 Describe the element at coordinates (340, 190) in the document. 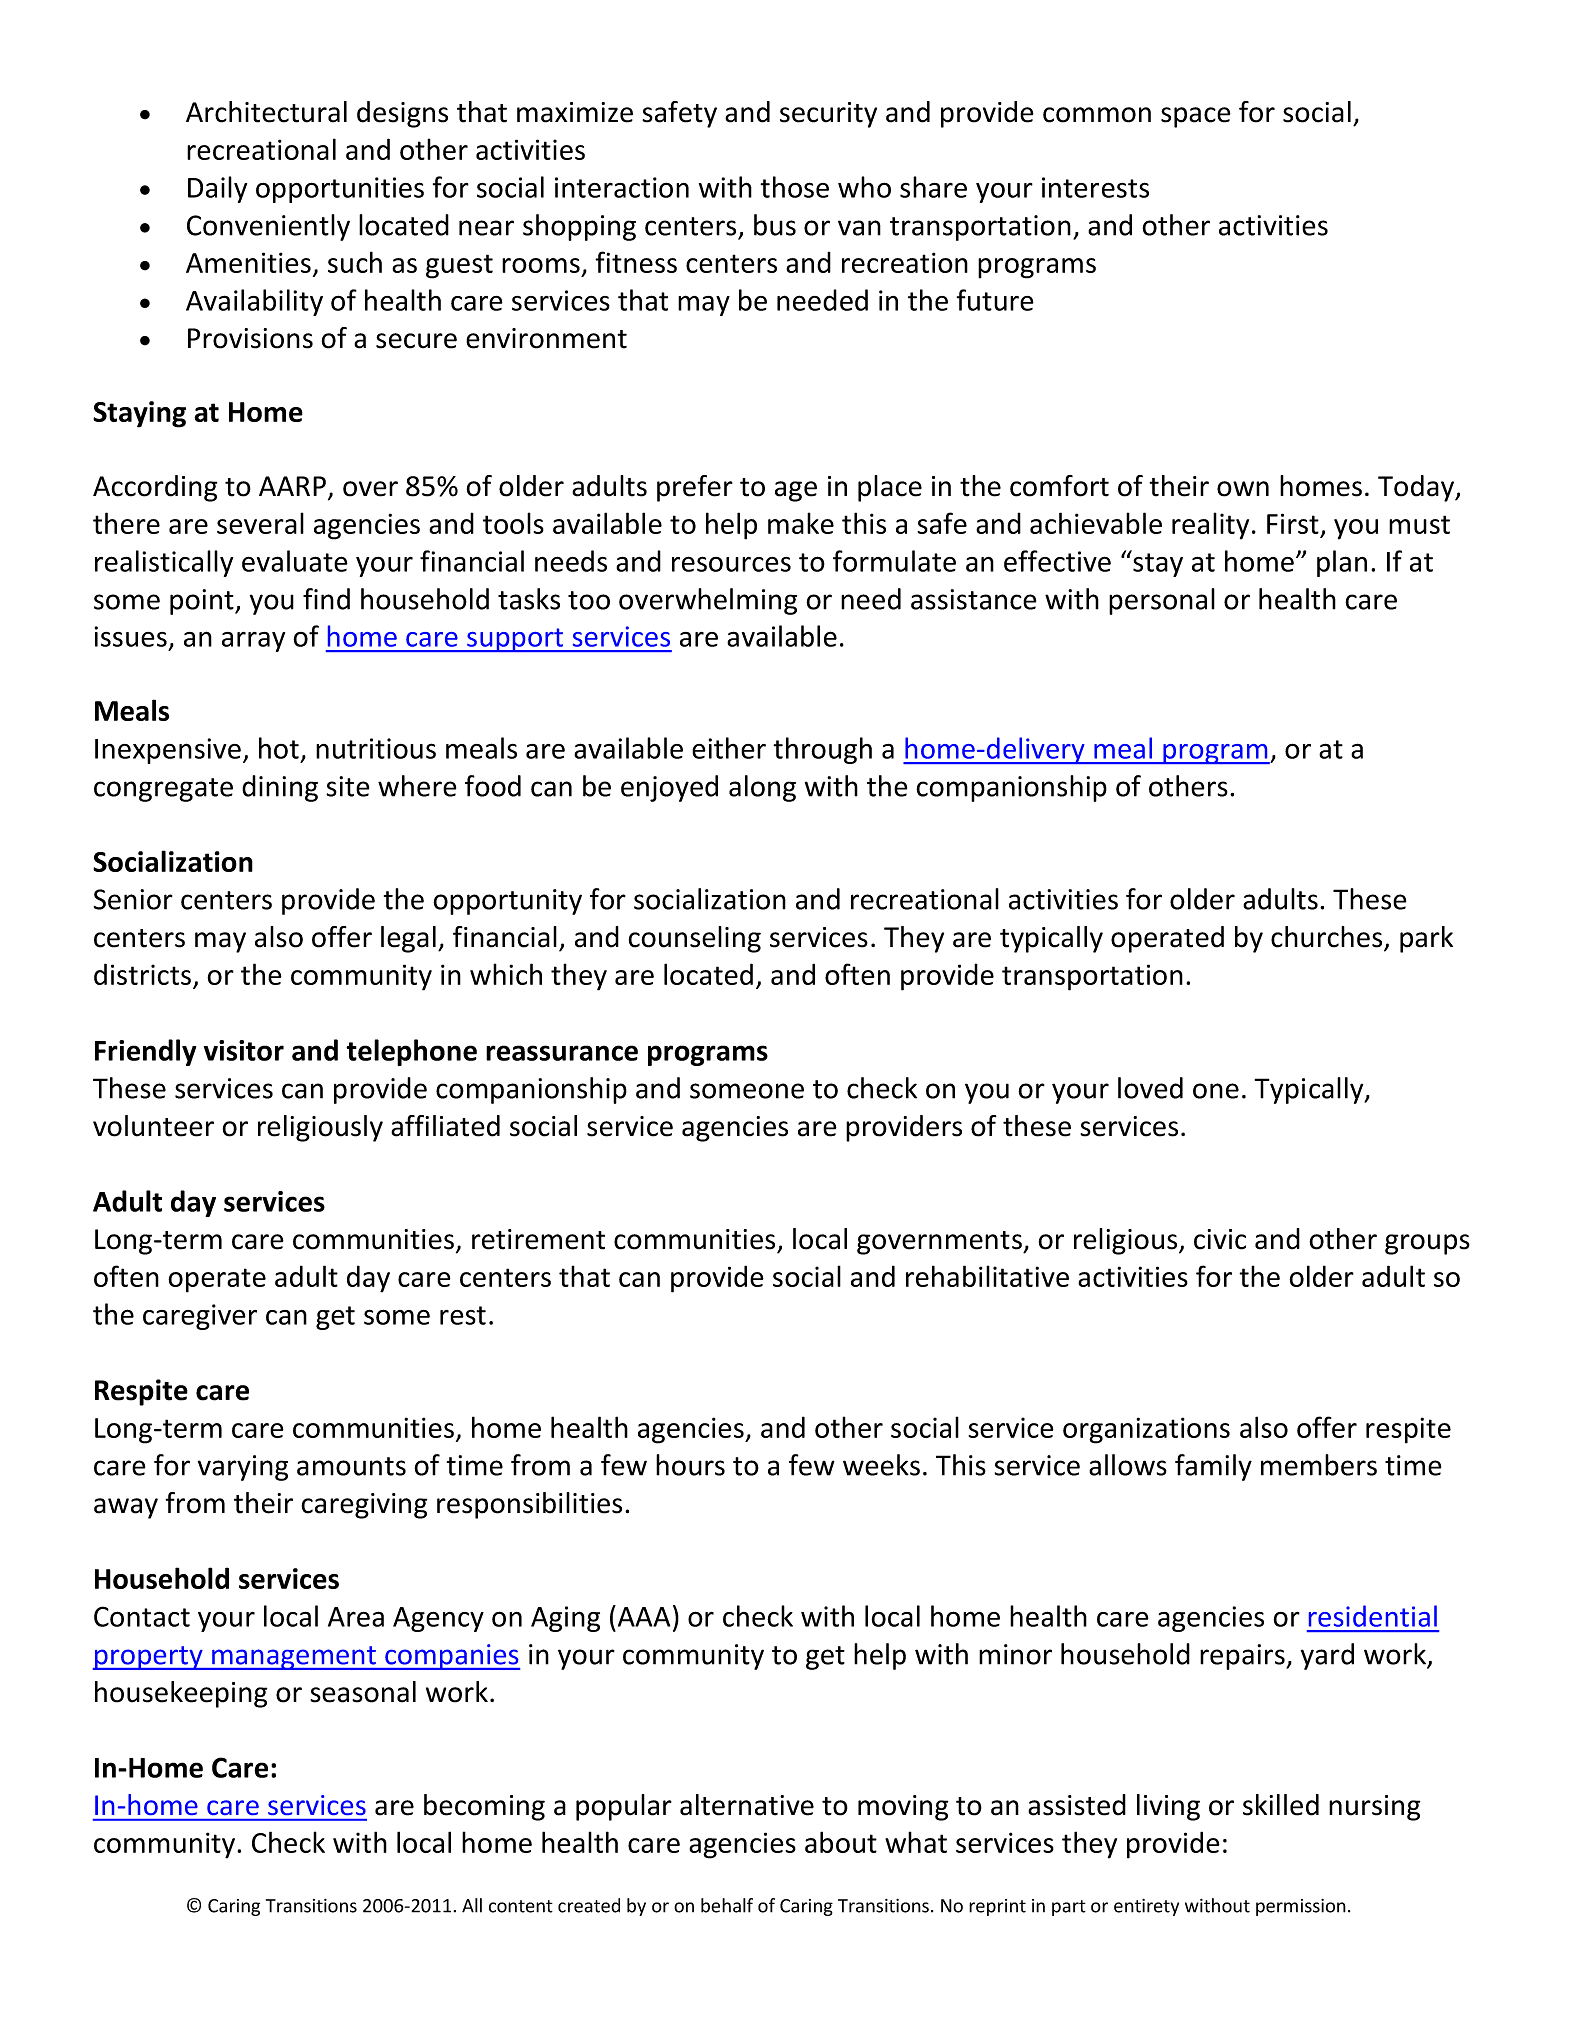

I see `opportunities` at that location.
